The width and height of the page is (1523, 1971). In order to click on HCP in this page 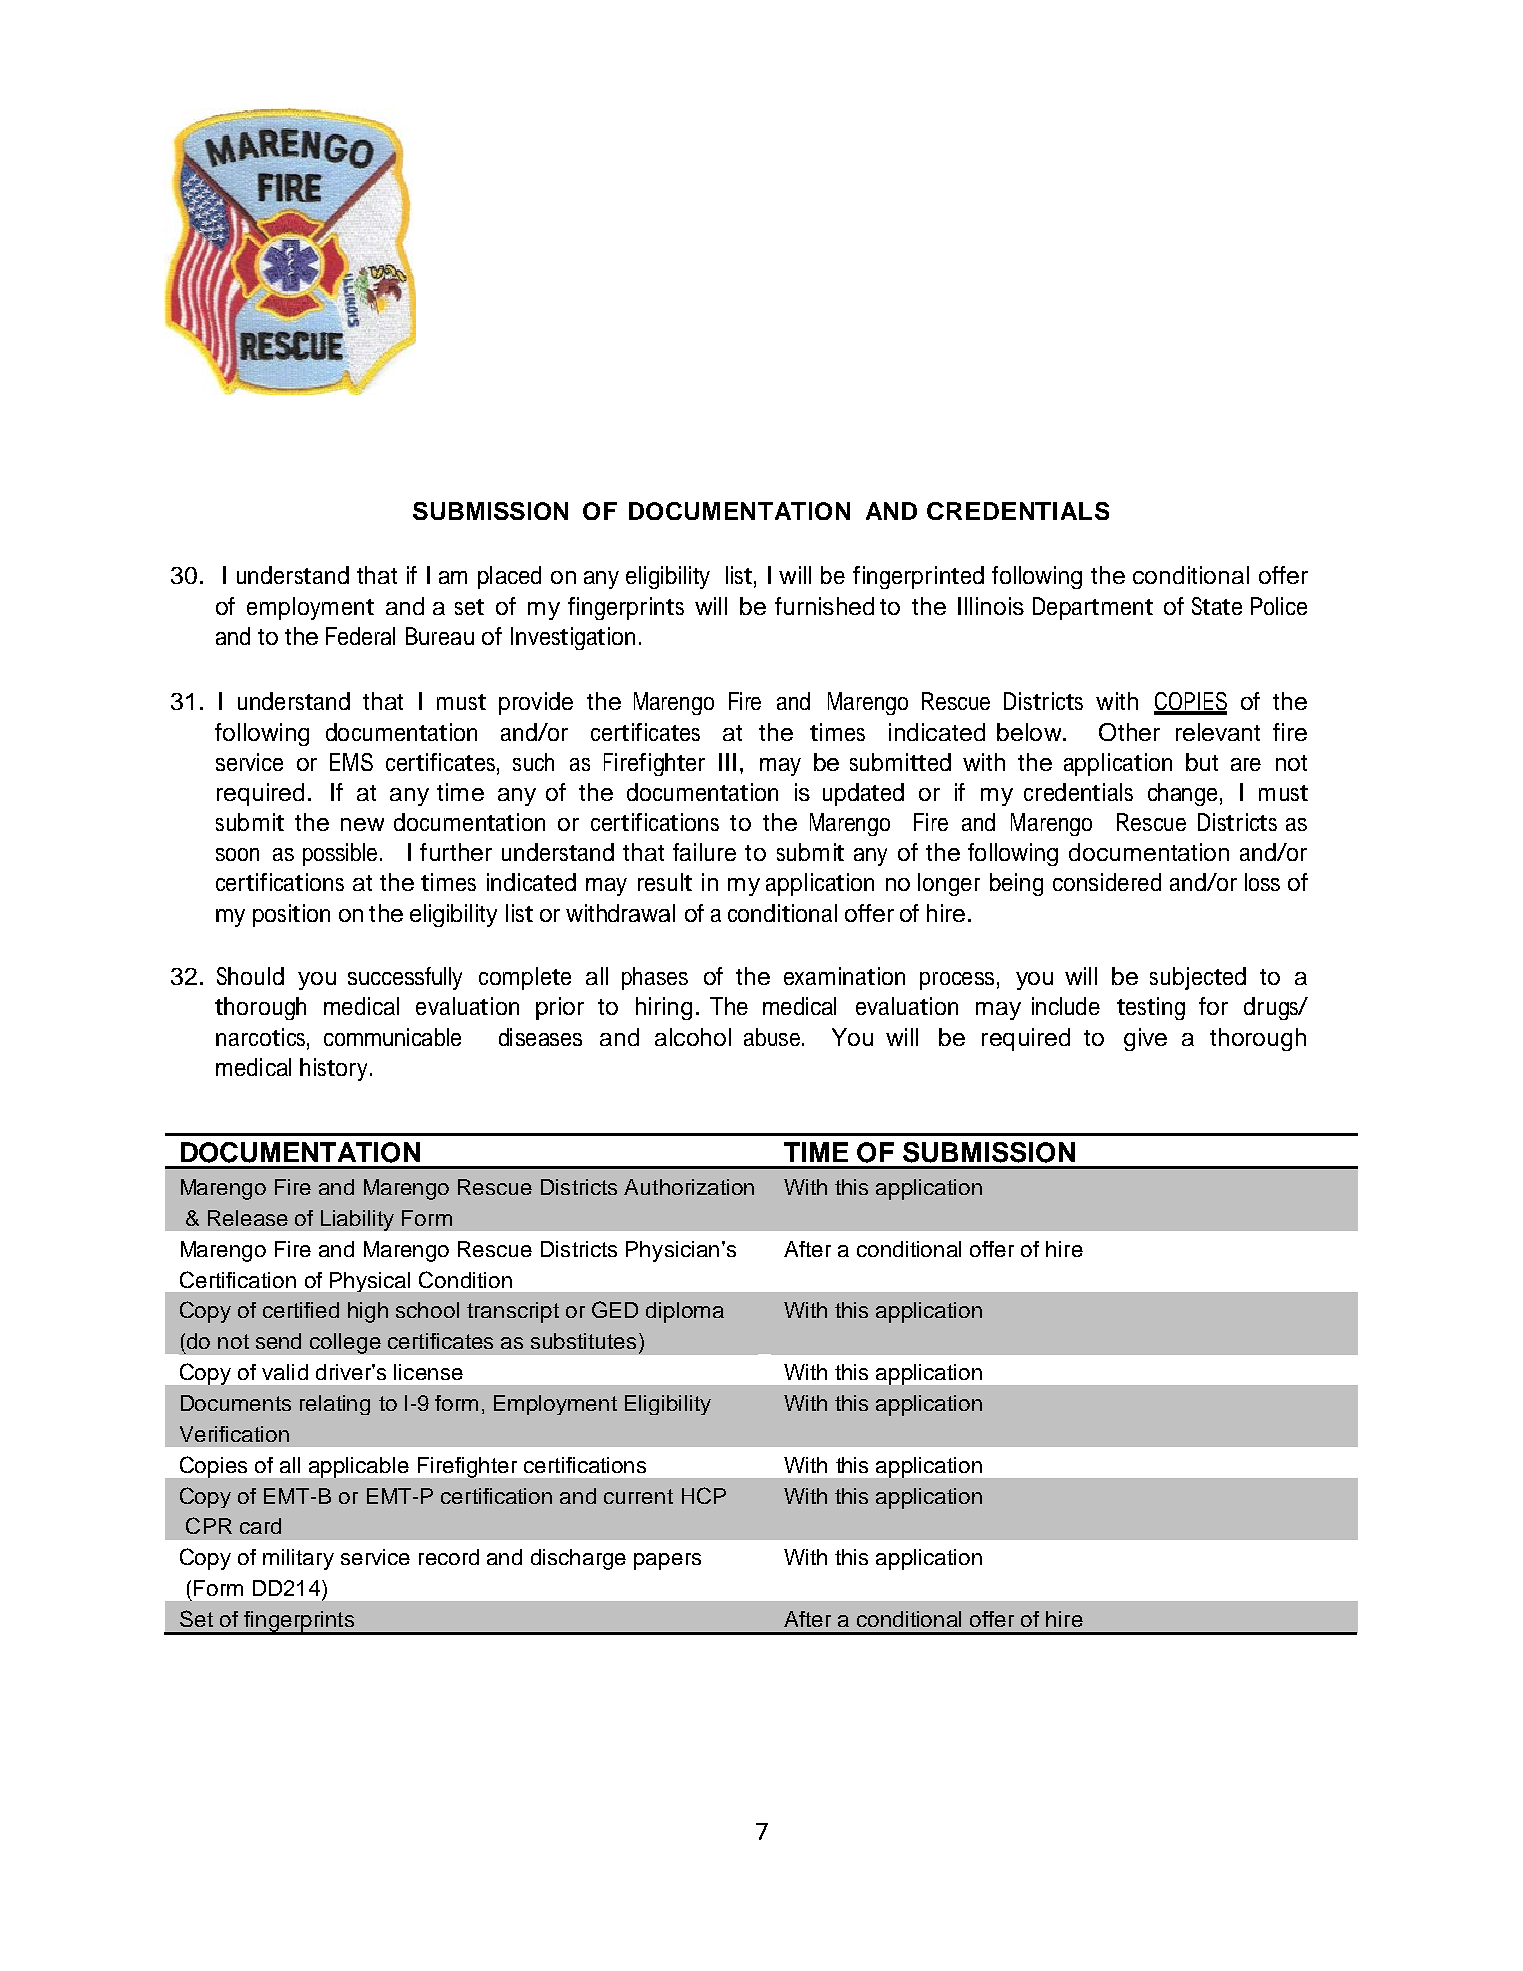, I will do `click(704, 1495)`.
